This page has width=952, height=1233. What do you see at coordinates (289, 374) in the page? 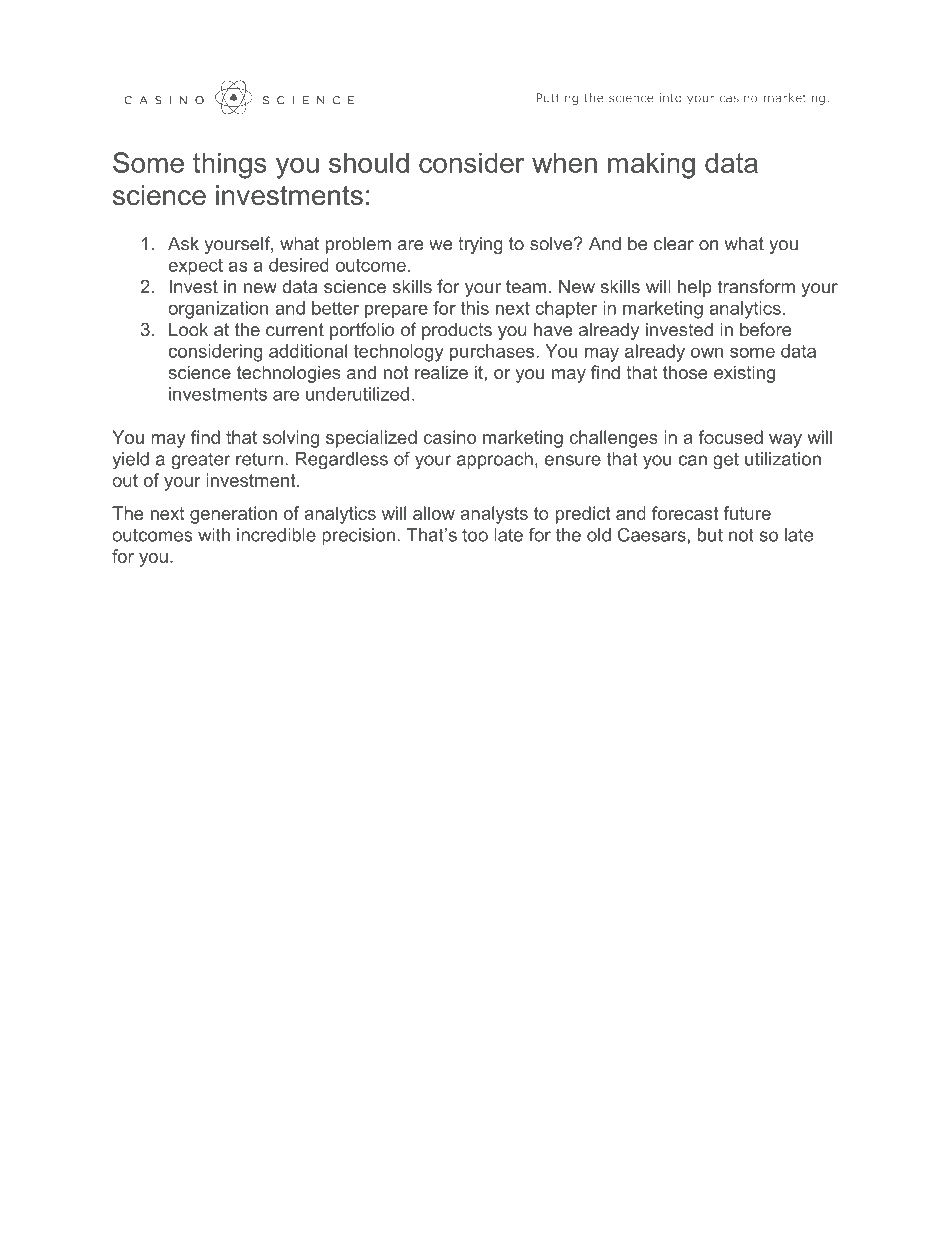
I see `technologies` at bounding box center [289, 374].
